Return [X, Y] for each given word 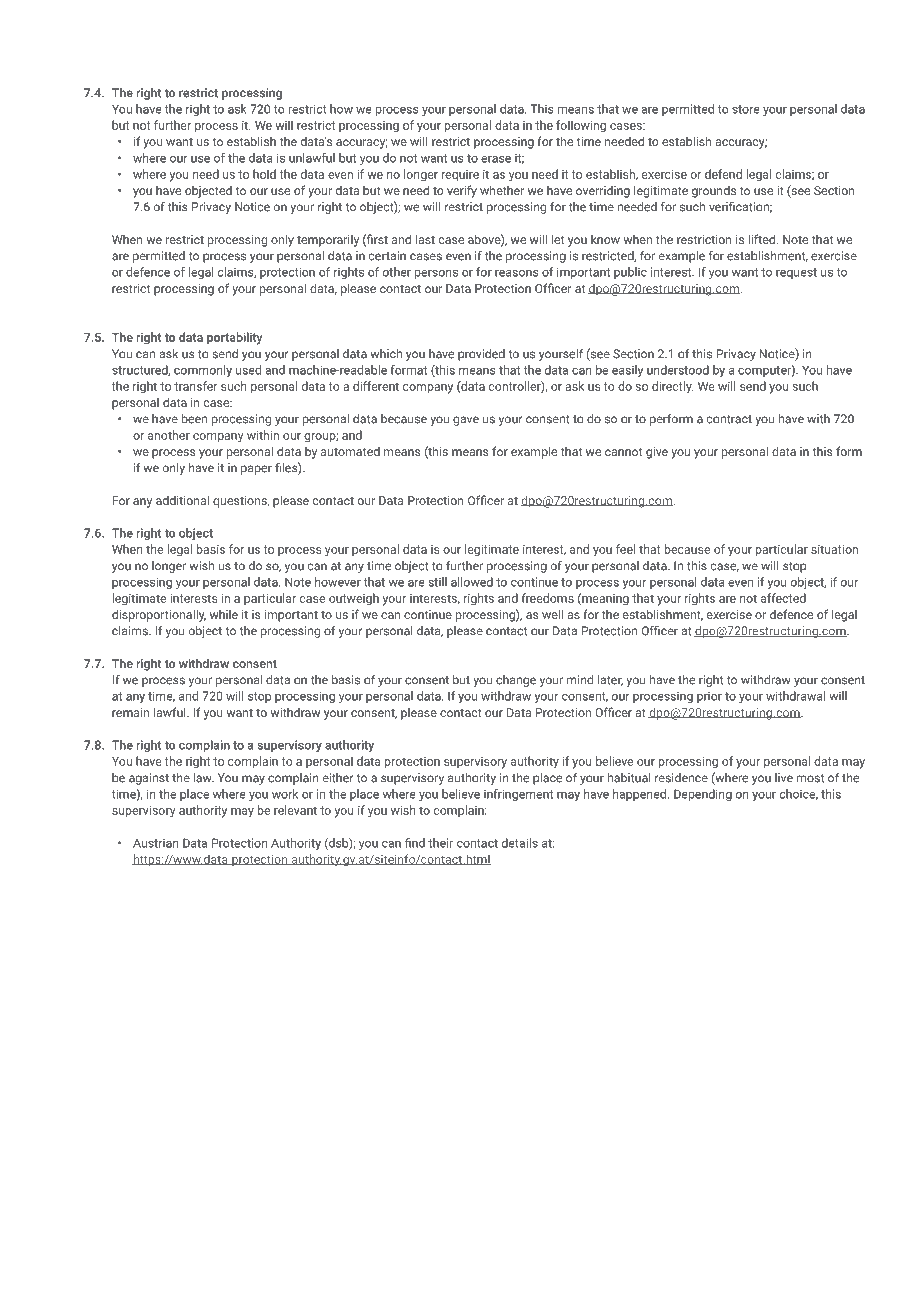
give [657, 453]
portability [235, 338]
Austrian [156, 843]
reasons [517, 273]
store [746, 109]
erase [496, 159]
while [224, 614]
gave [466, 421]
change [516, 681]
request [796, 273]
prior [709, 697]
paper [256, 470]
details [520, 843]
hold [264, 174]
